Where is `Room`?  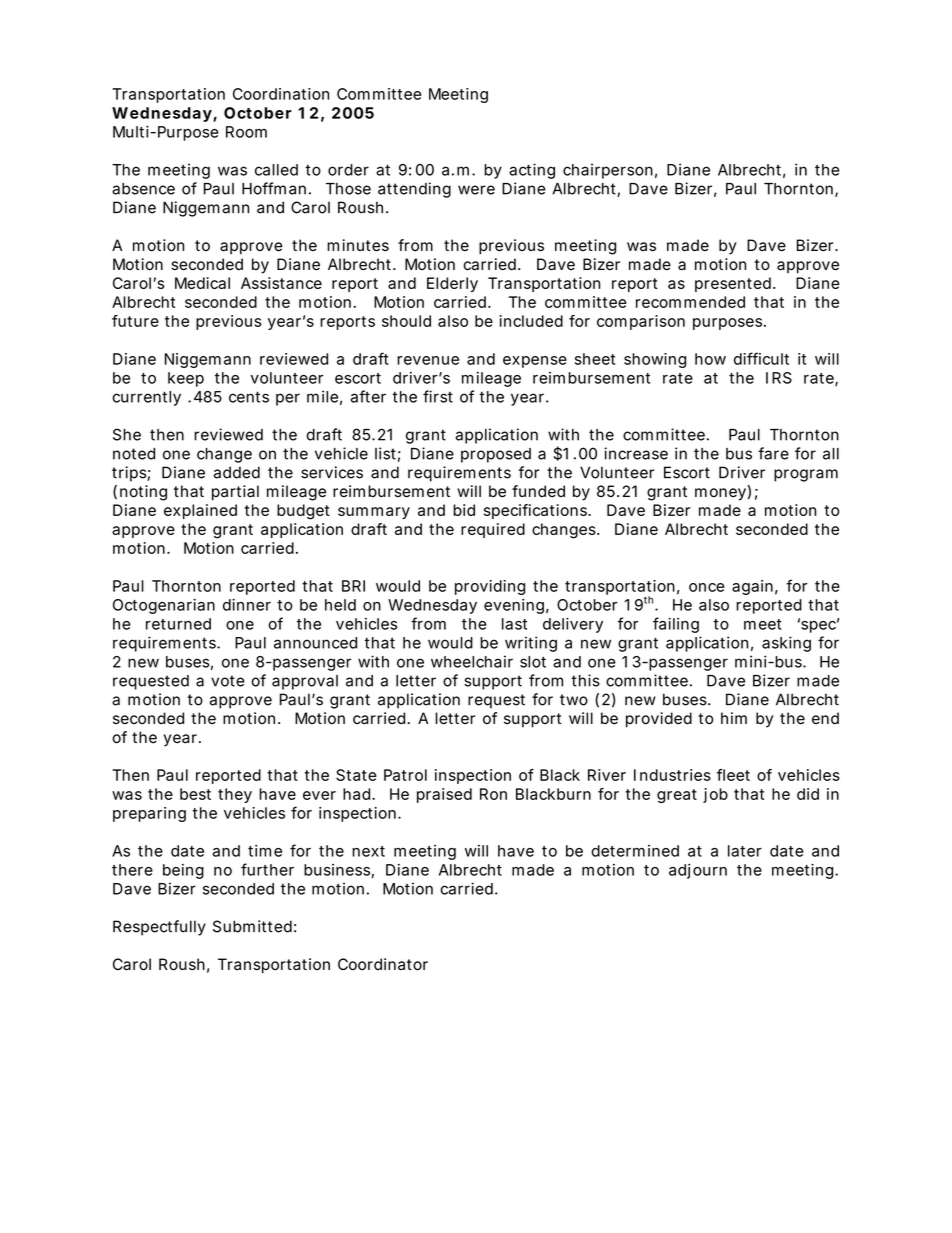 Room is located at coordinates (246, 132).
